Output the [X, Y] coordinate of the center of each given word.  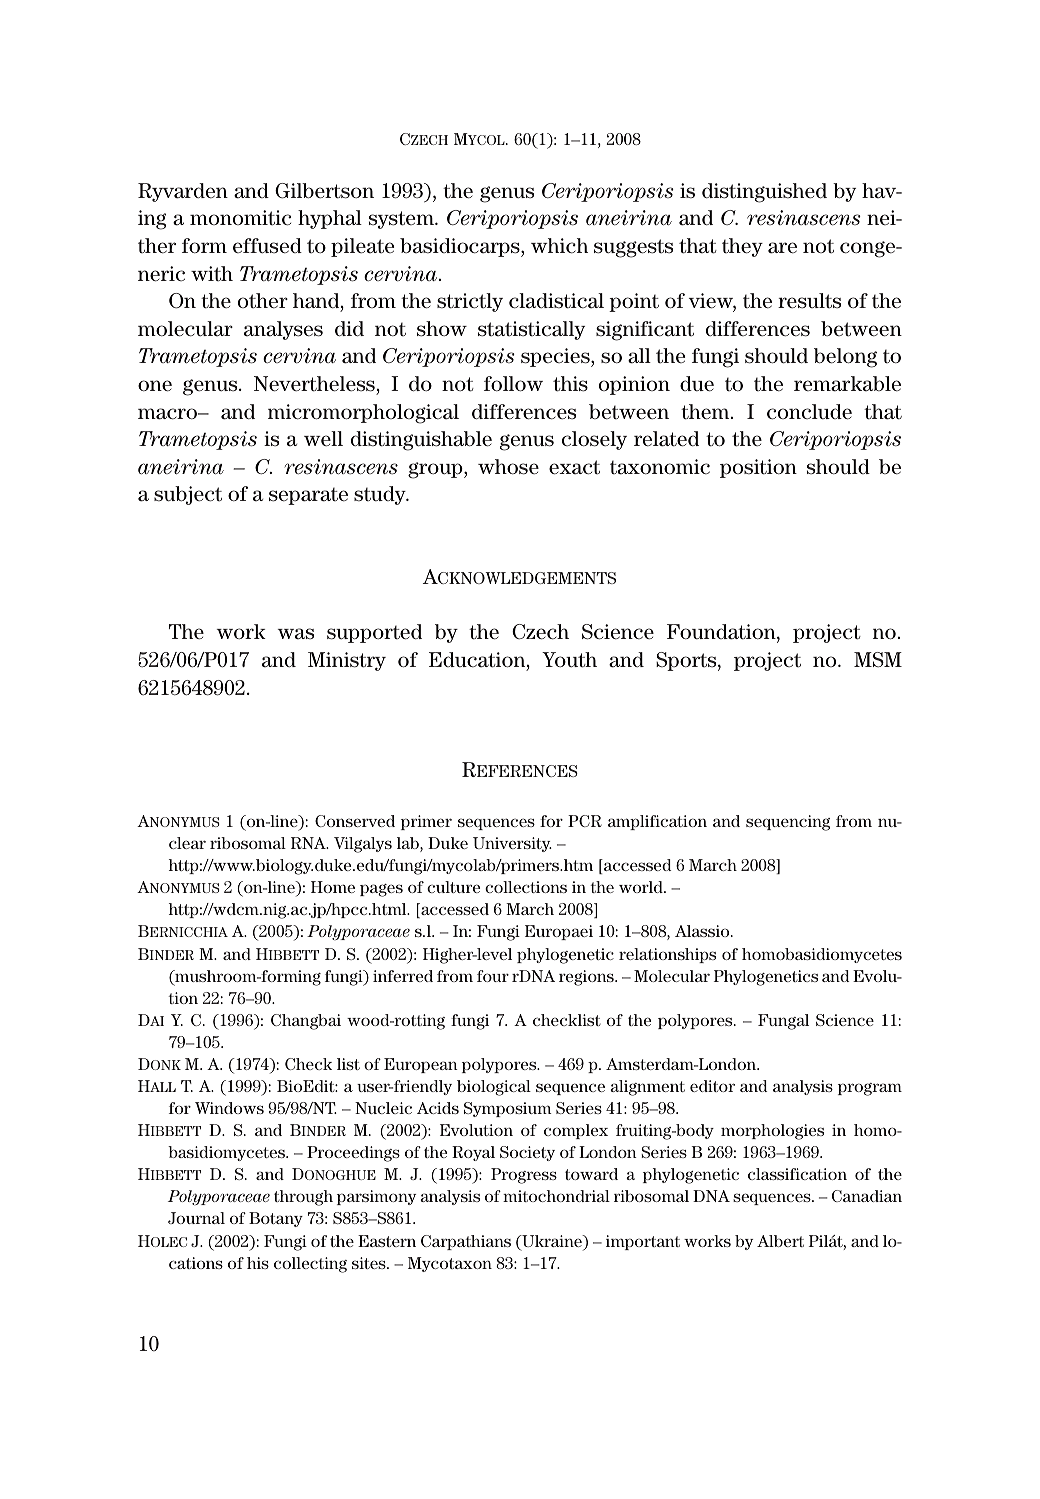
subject [188, 495]
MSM [878, 659]
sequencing [788, 823]
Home [333, 887]
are [782, 248]
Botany [276, 1219]
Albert [780, 1241]
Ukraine [552, 1242]
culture [453, 887]
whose [508, 467]
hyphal [330, 219]
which [559, 246]
